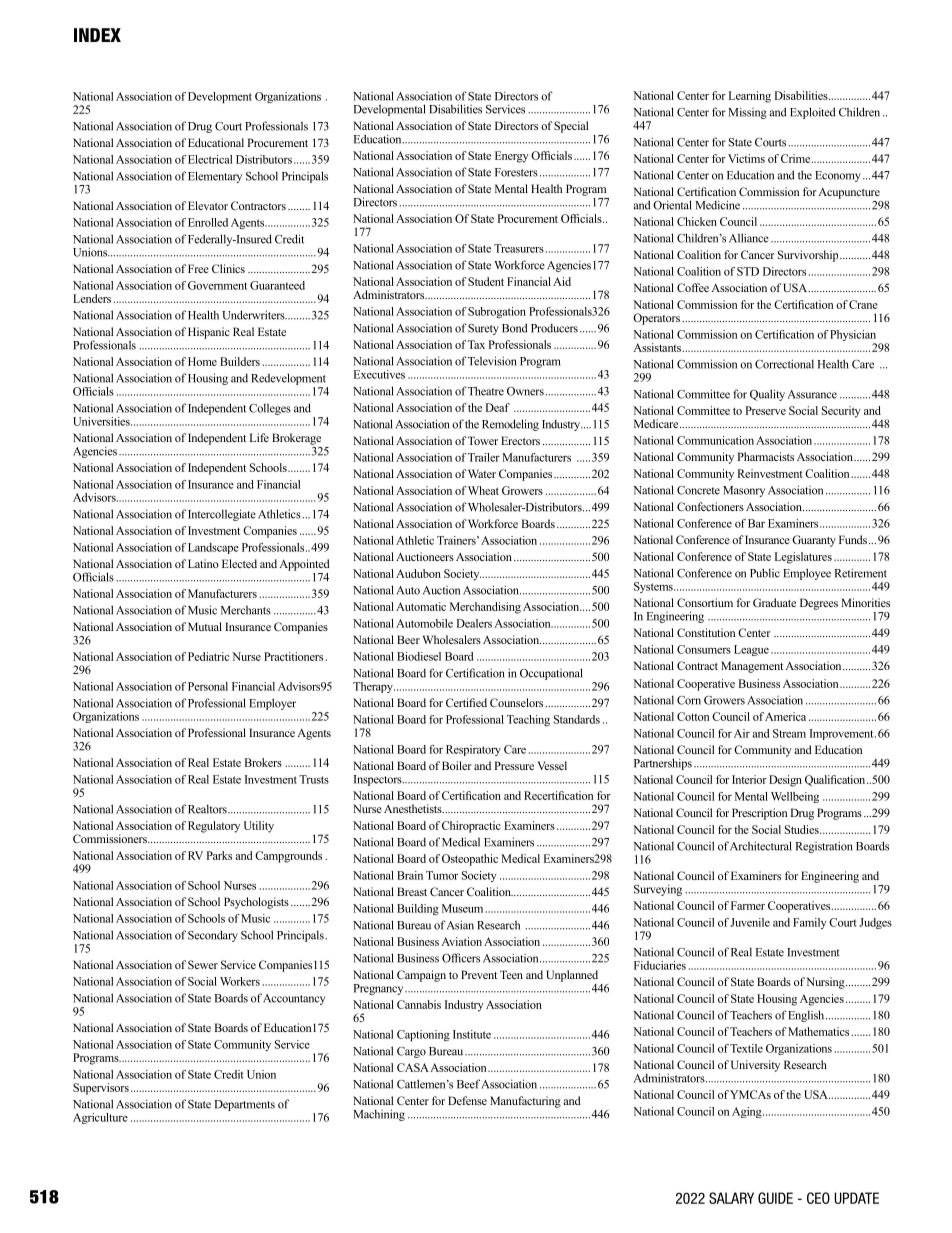 Image resolution: width=952 pixels, height=1233 pixels. What do you see at coordinates (765, 456) in the screenshot?
I see `Pharmacists` at bounding box center [765, 456].
